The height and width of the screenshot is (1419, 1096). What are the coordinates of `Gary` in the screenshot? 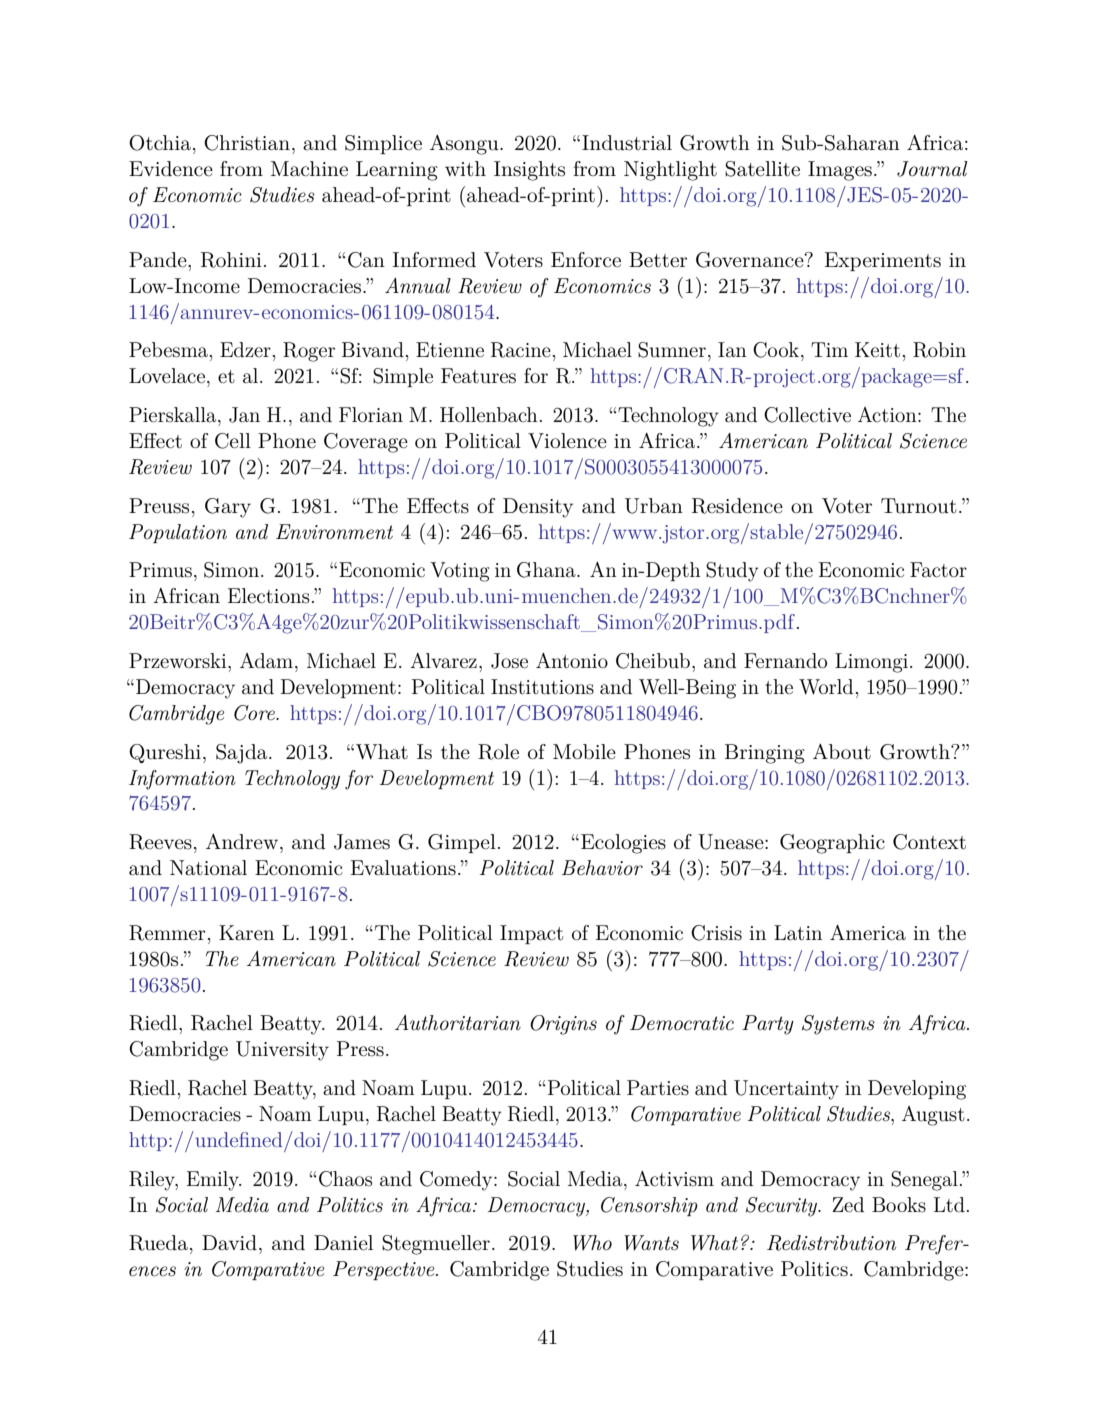 It's located at (228, 508).
